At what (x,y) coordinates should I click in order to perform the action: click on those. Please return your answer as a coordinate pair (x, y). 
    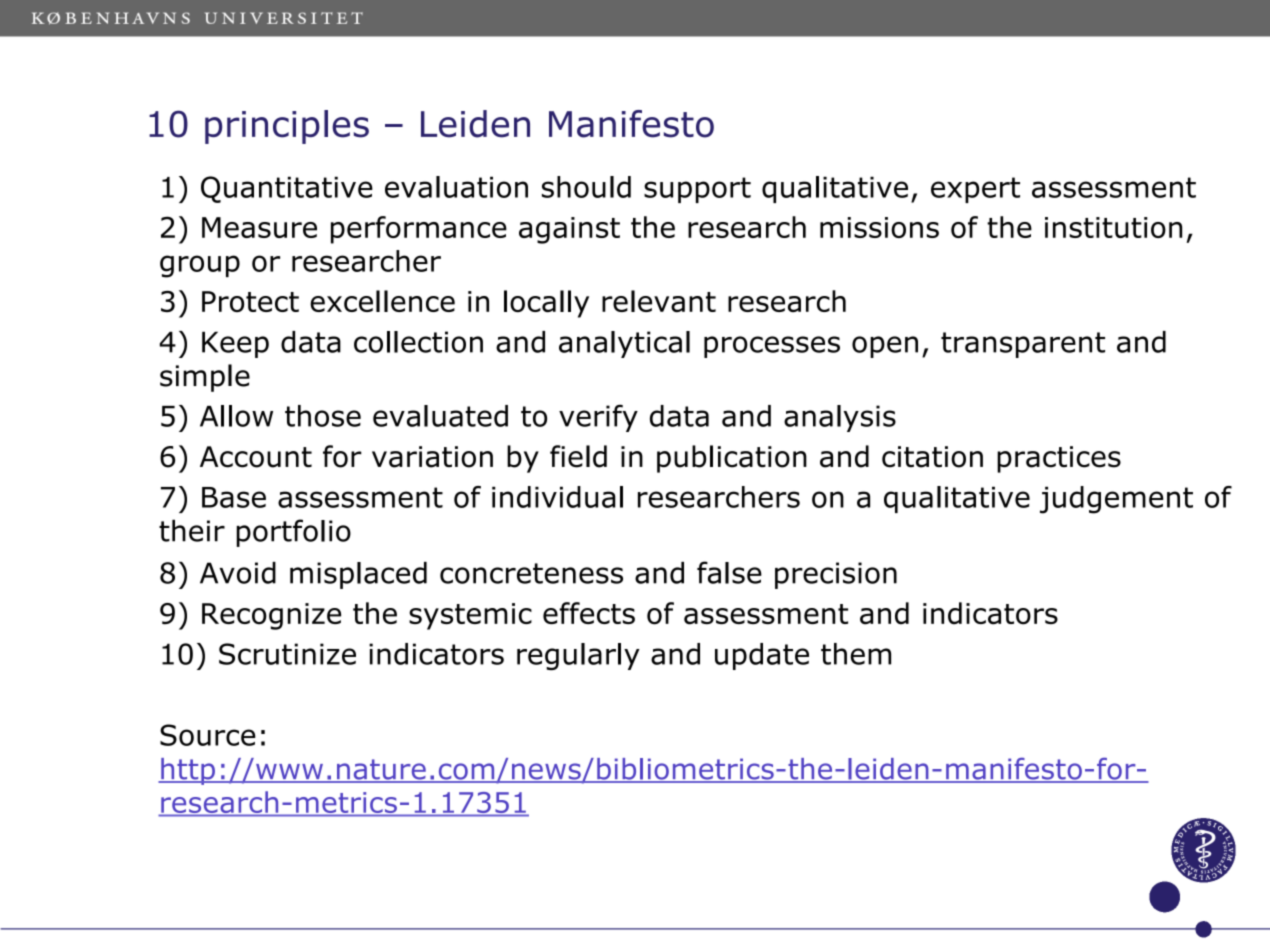
    Looking at the image, I should click on (323, 416).
